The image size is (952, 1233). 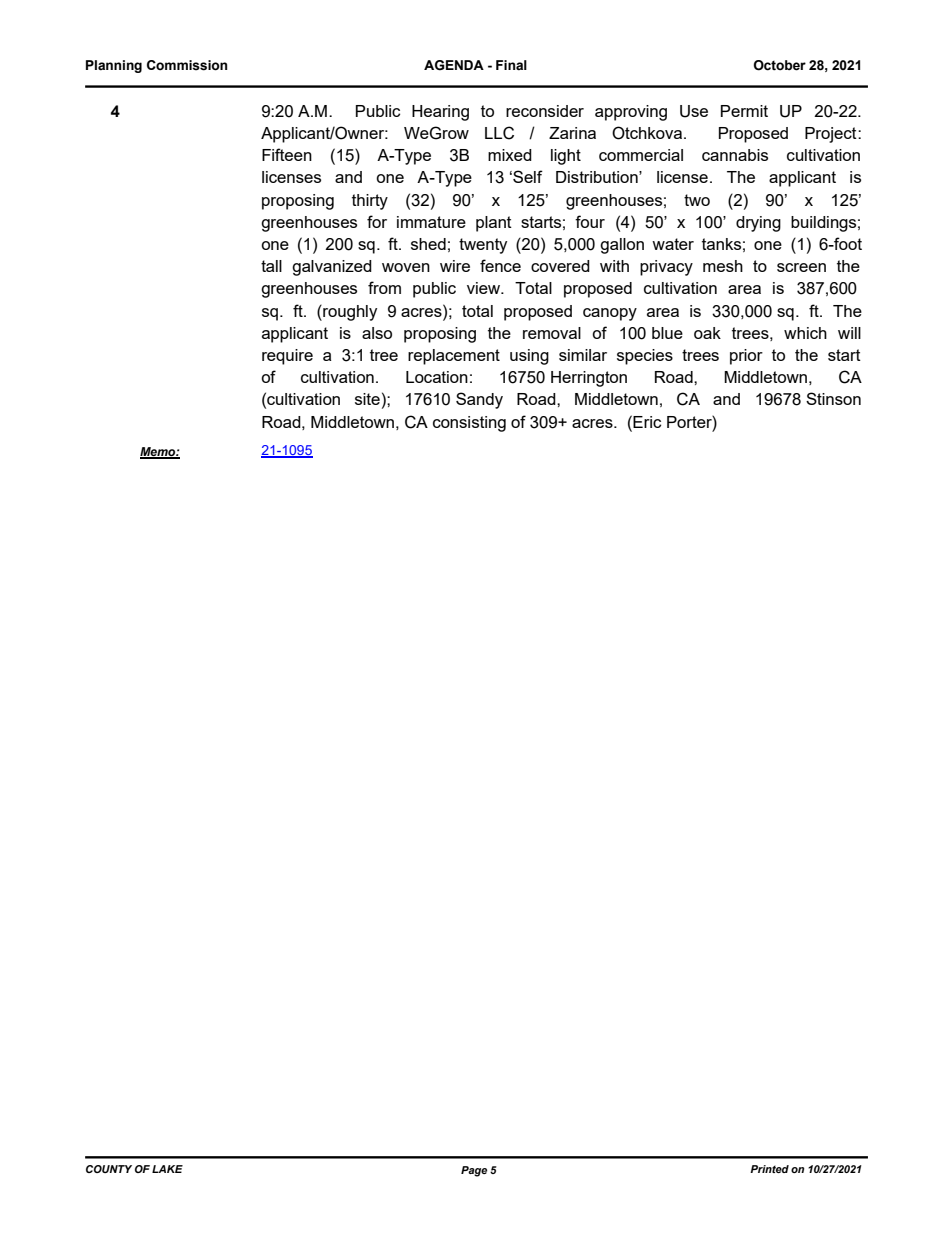 I want to click on prior, so click(x=746, y=357).
